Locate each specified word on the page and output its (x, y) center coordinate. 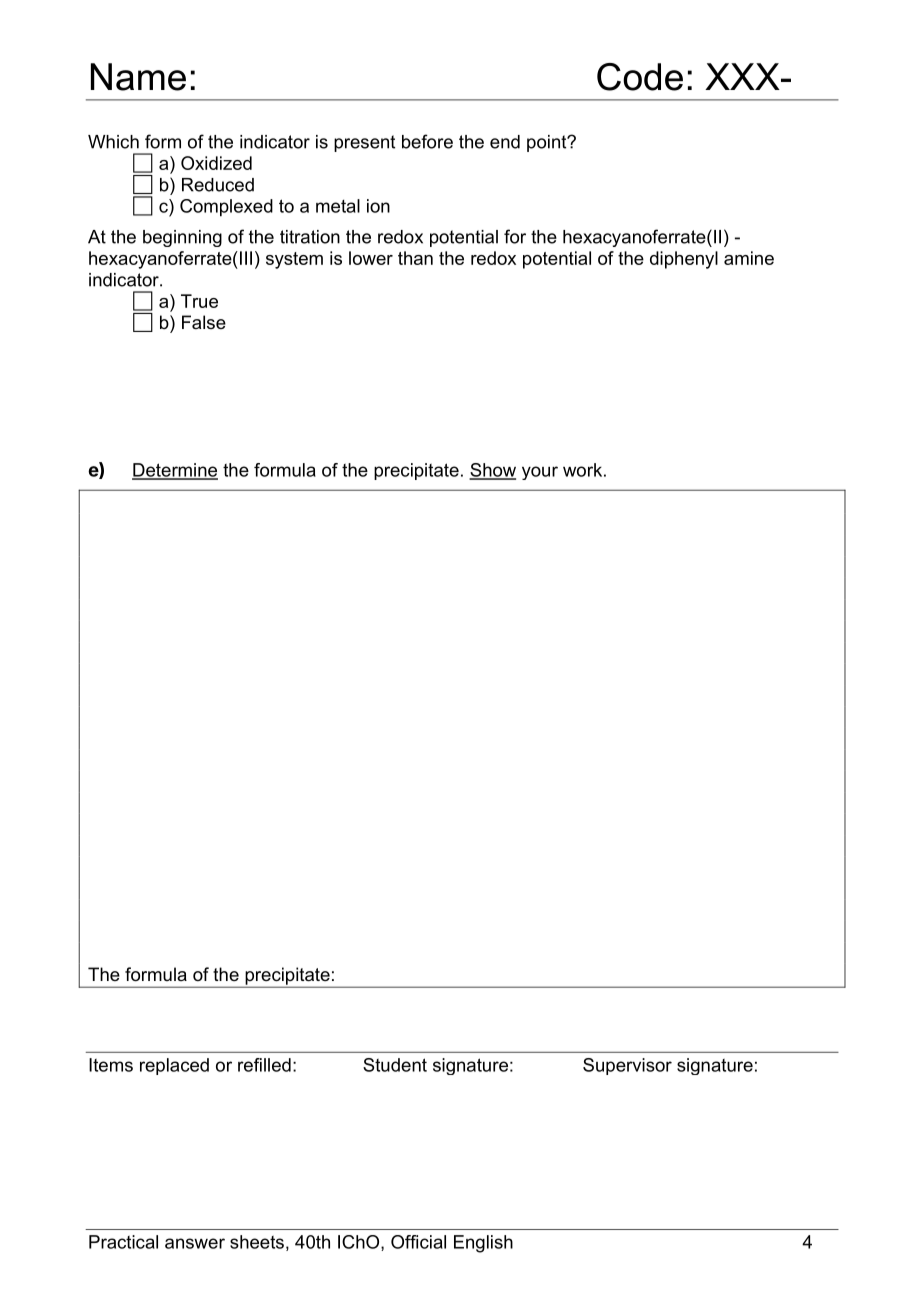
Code (640, 77)
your (540, 473)
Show (492, 471)
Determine (175, 471)
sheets (257, 1242)
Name (138, 77)
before (427, 141)
